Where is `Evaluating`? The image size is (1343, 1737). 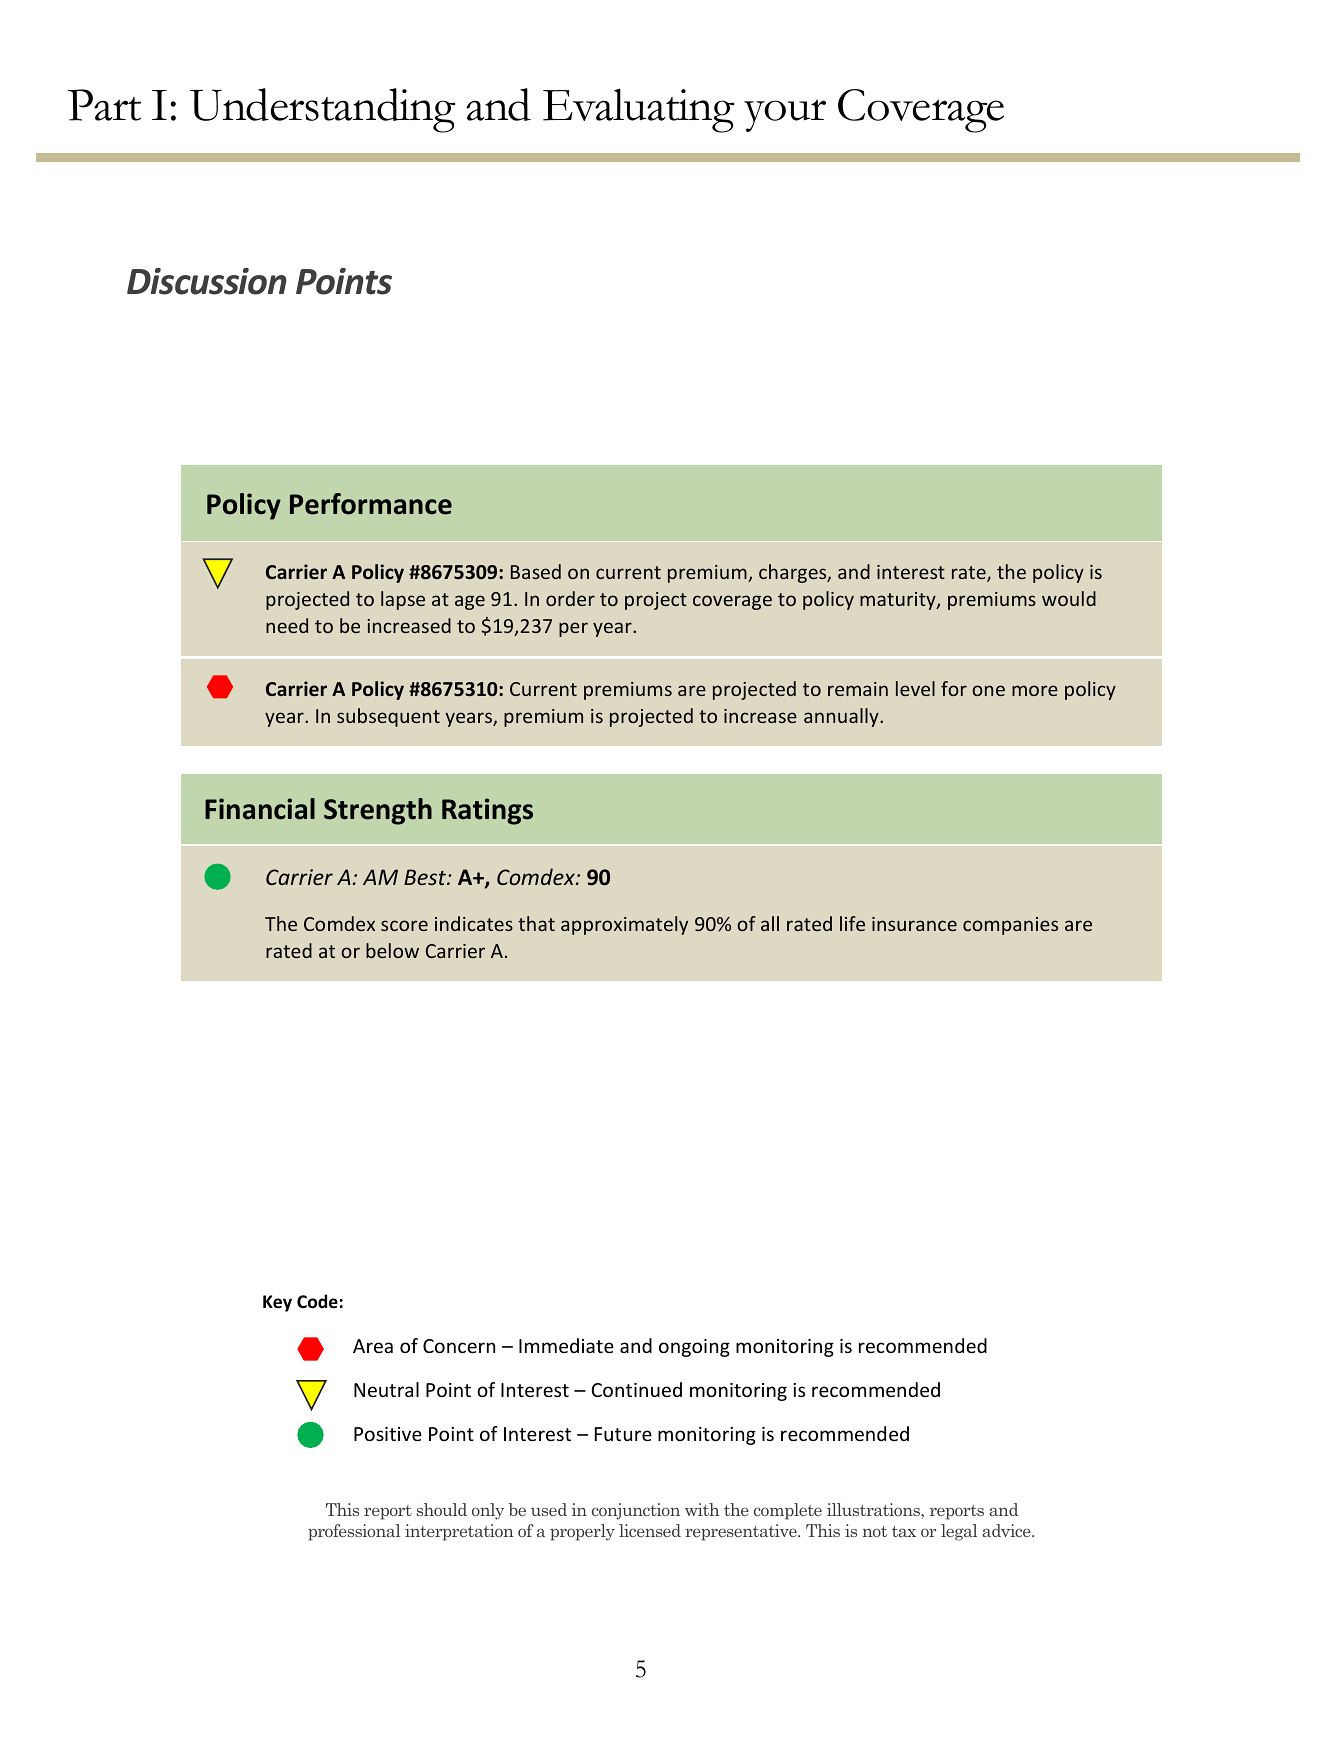 Evaluating is located at coordinates (638, 110).
